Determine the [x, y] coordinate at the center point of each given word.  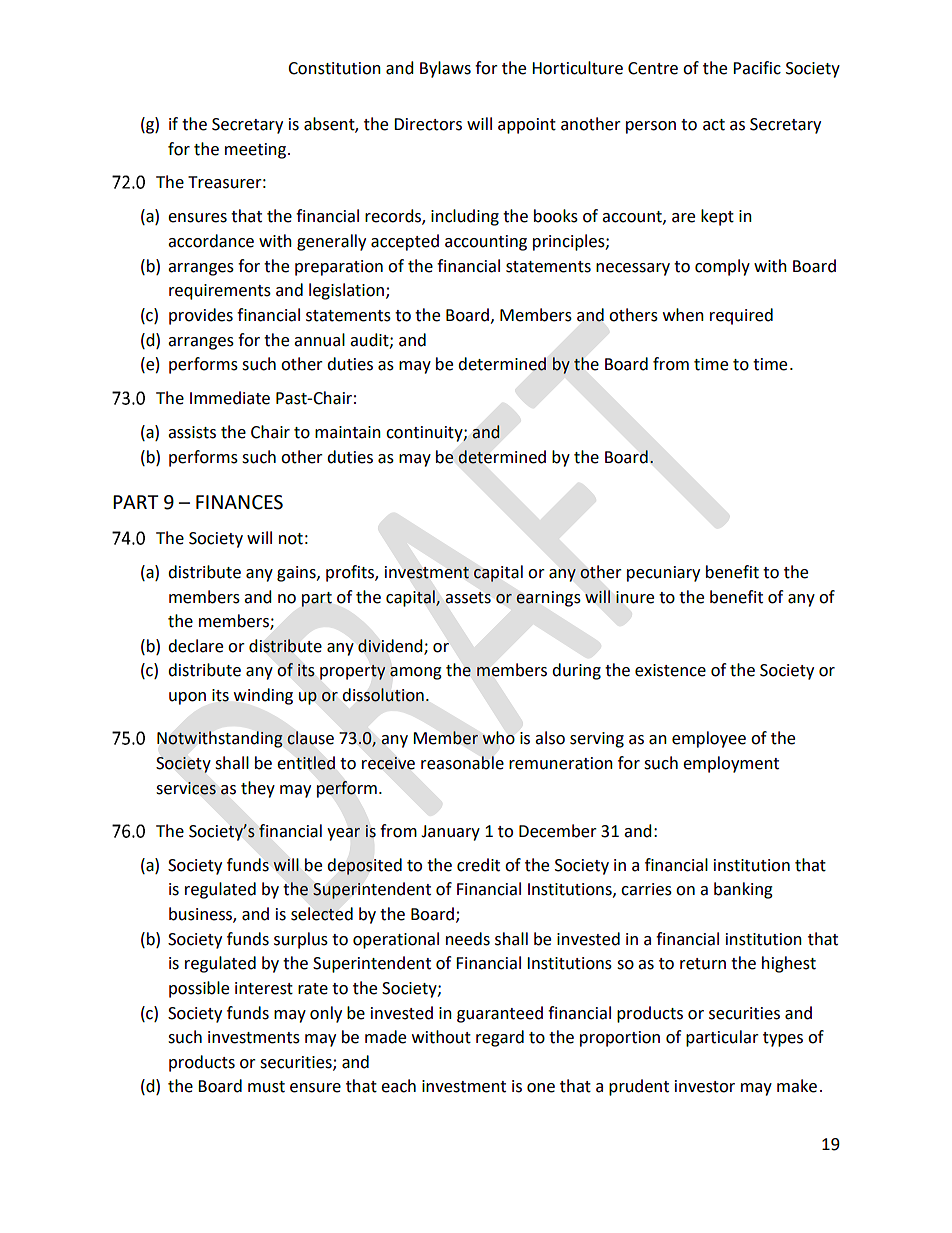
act [714, 125]
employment [731, 764]
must [266, 1087]
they [258, 789]
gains [297, 574]
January [450, 833]
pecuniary [663, 574]
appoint [527, 126]
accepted [405, 242]
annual [319, 340]
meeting [257, 151]
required [741, 316]
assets [468, 598]
